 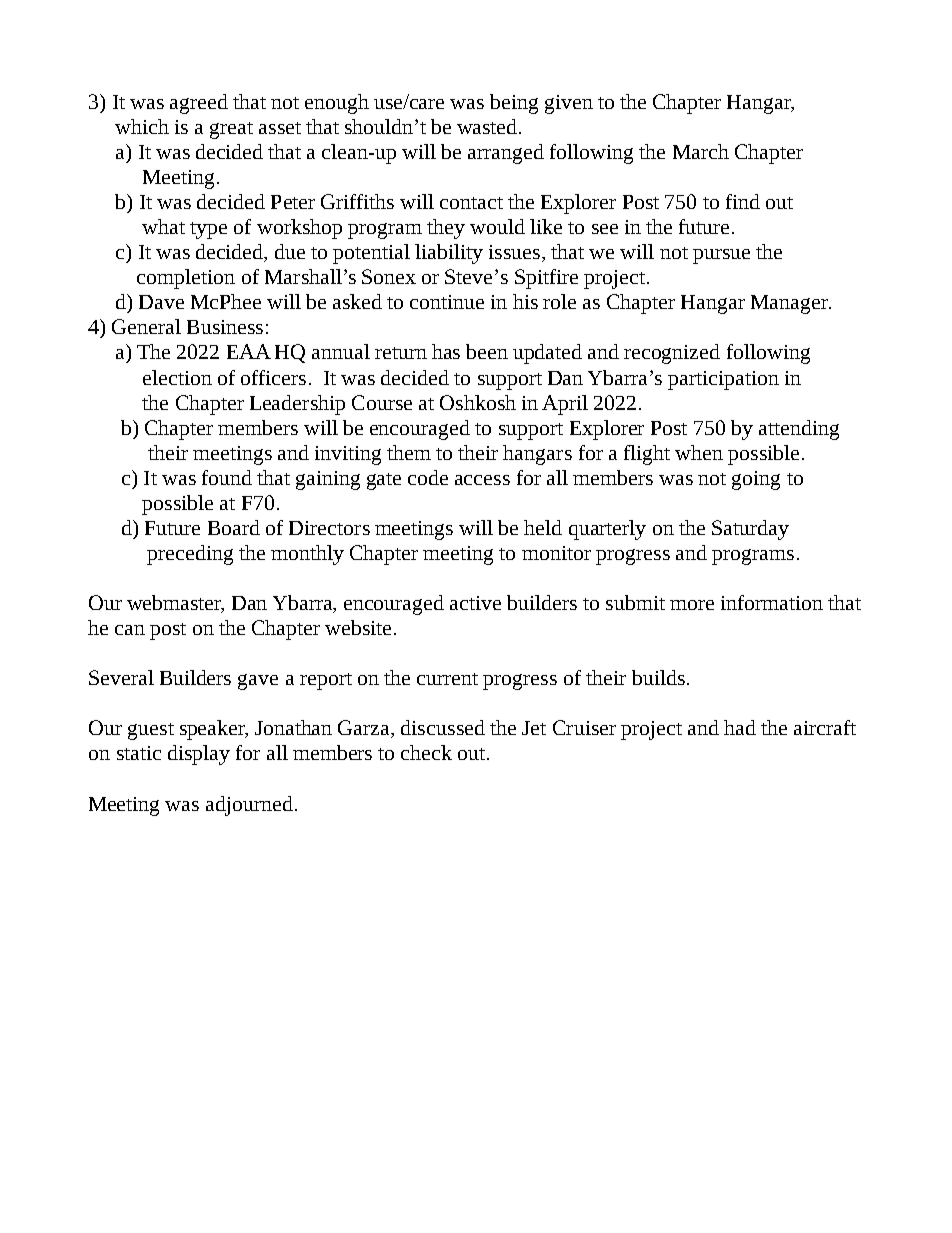 I want to click on speaker, so click(x=214, y=730).
